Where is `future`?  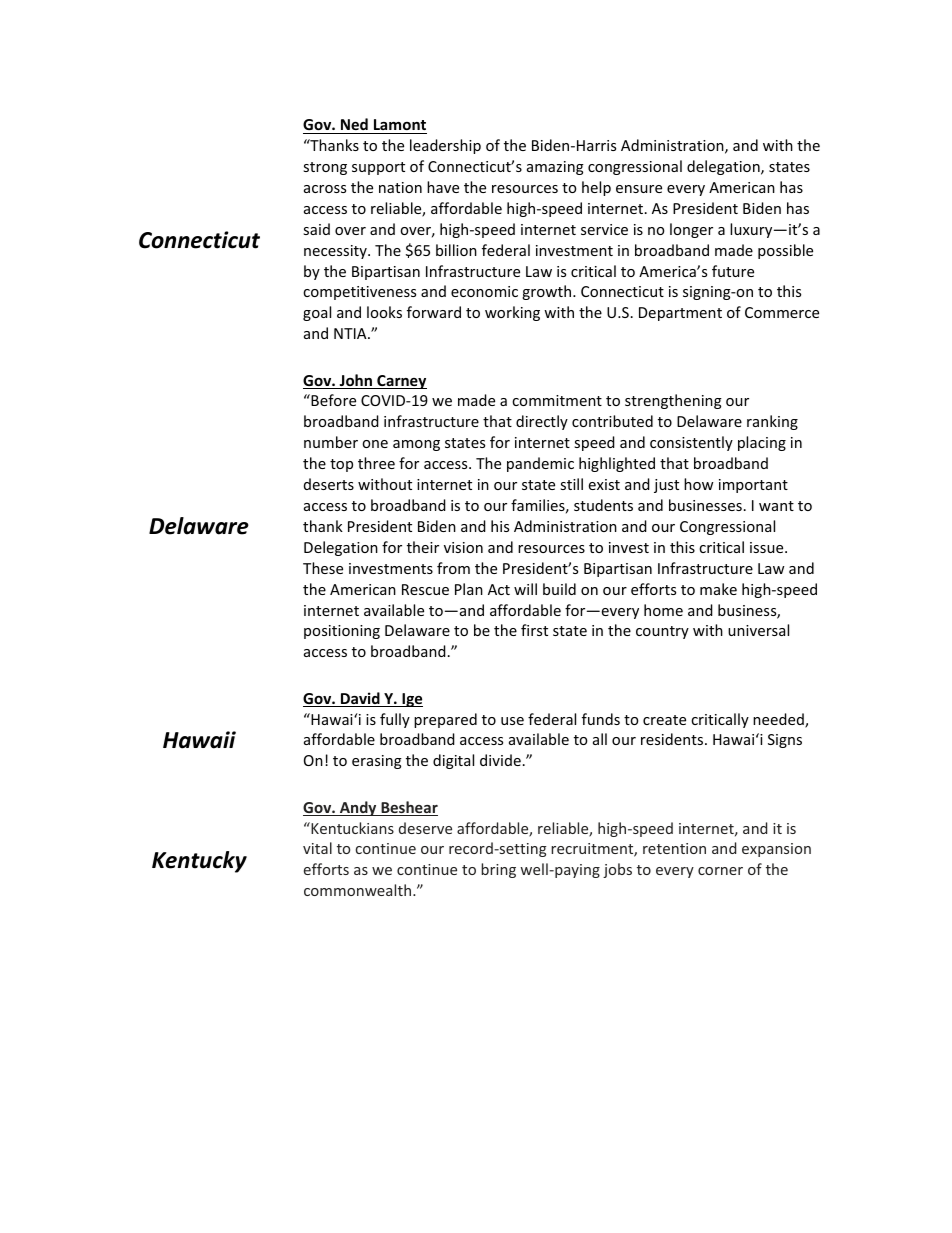
future is located at coordinates (733, 271).
